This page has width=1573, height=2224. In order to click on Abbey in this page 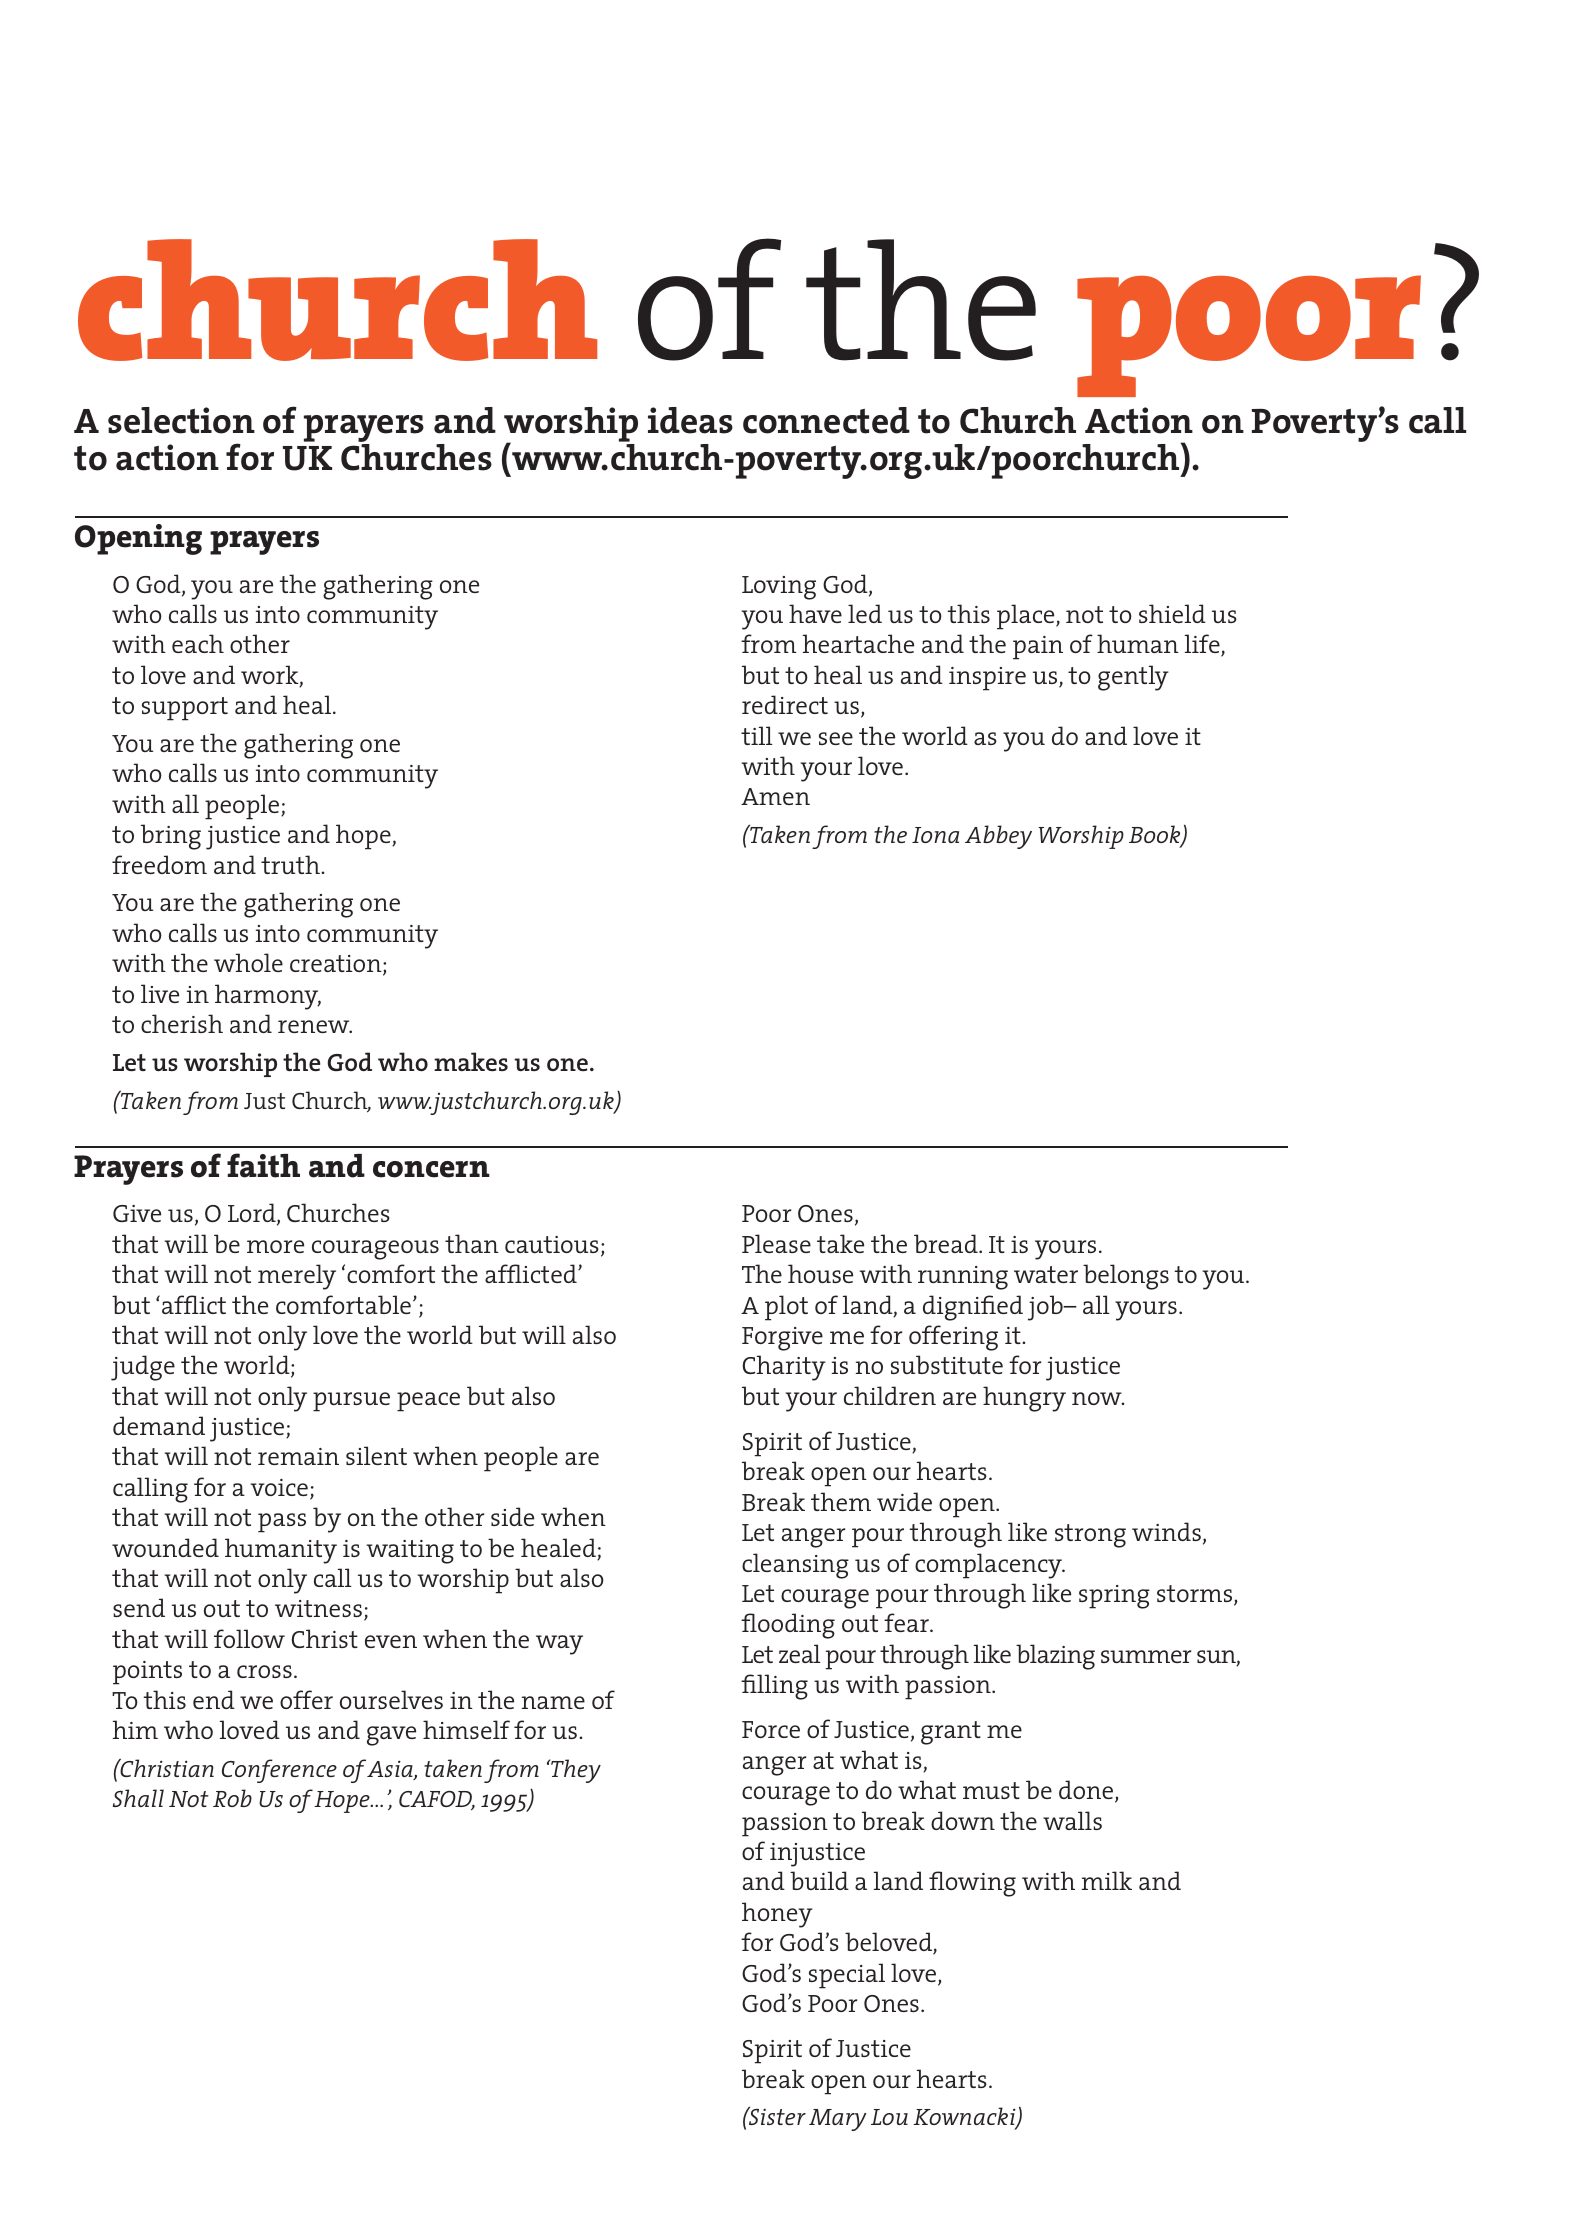, I will do `click(998, 837)`.
